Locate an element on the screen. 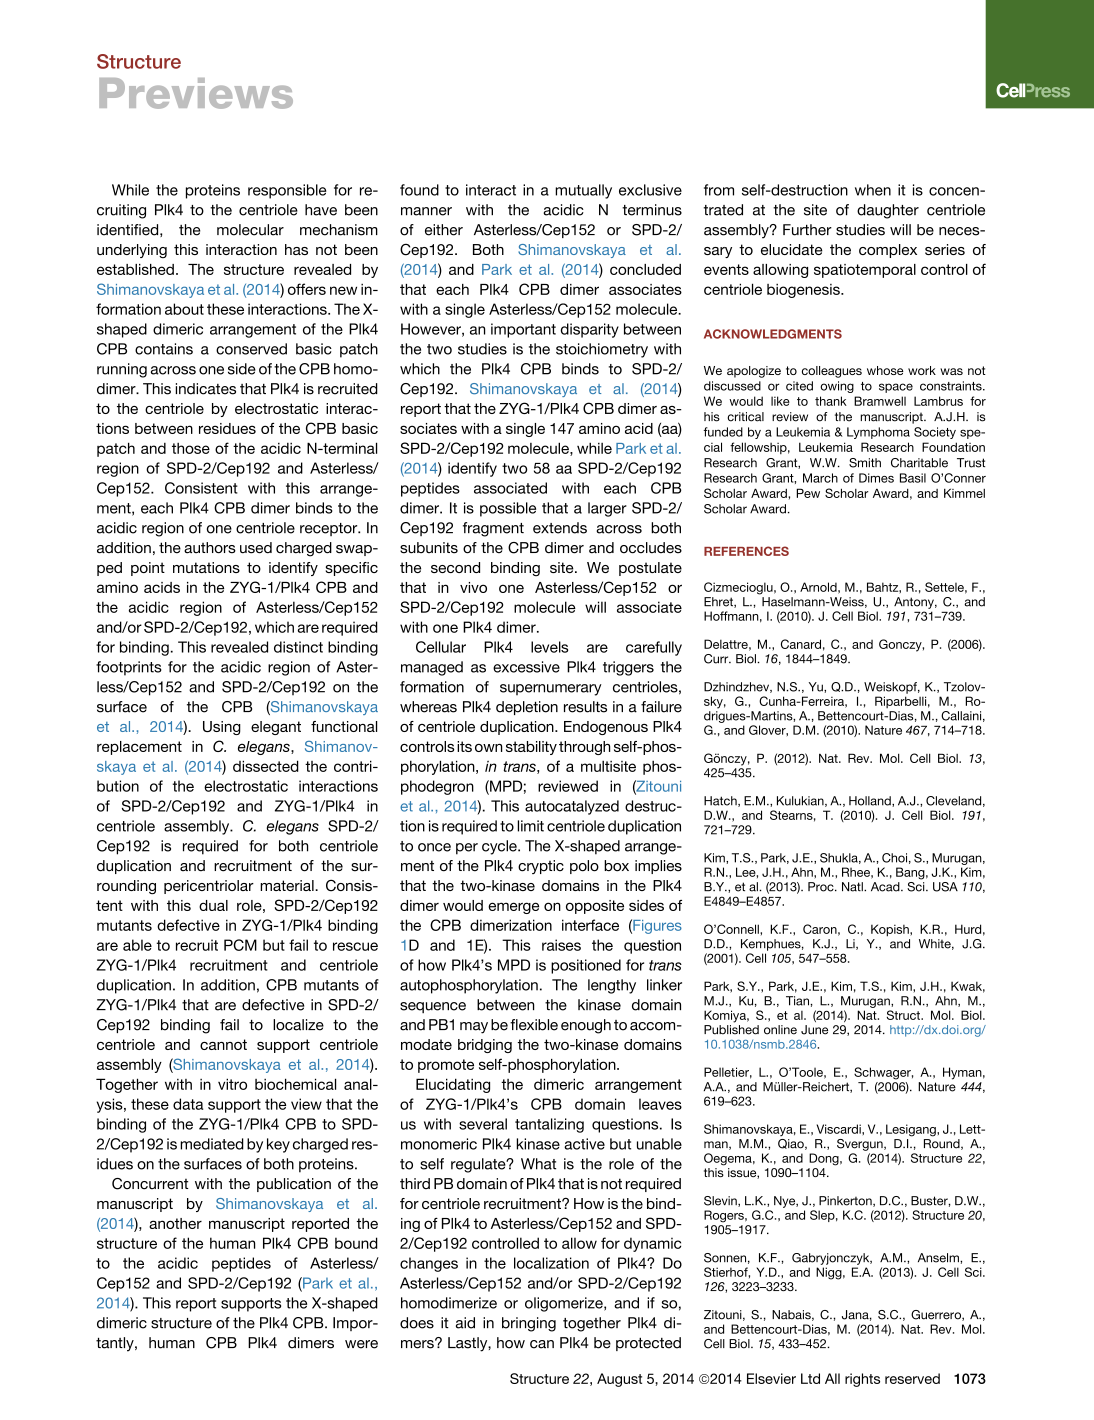 The height and width of the screenshot is (1420, 1094). rights is located at coordinates (862, 1380).
